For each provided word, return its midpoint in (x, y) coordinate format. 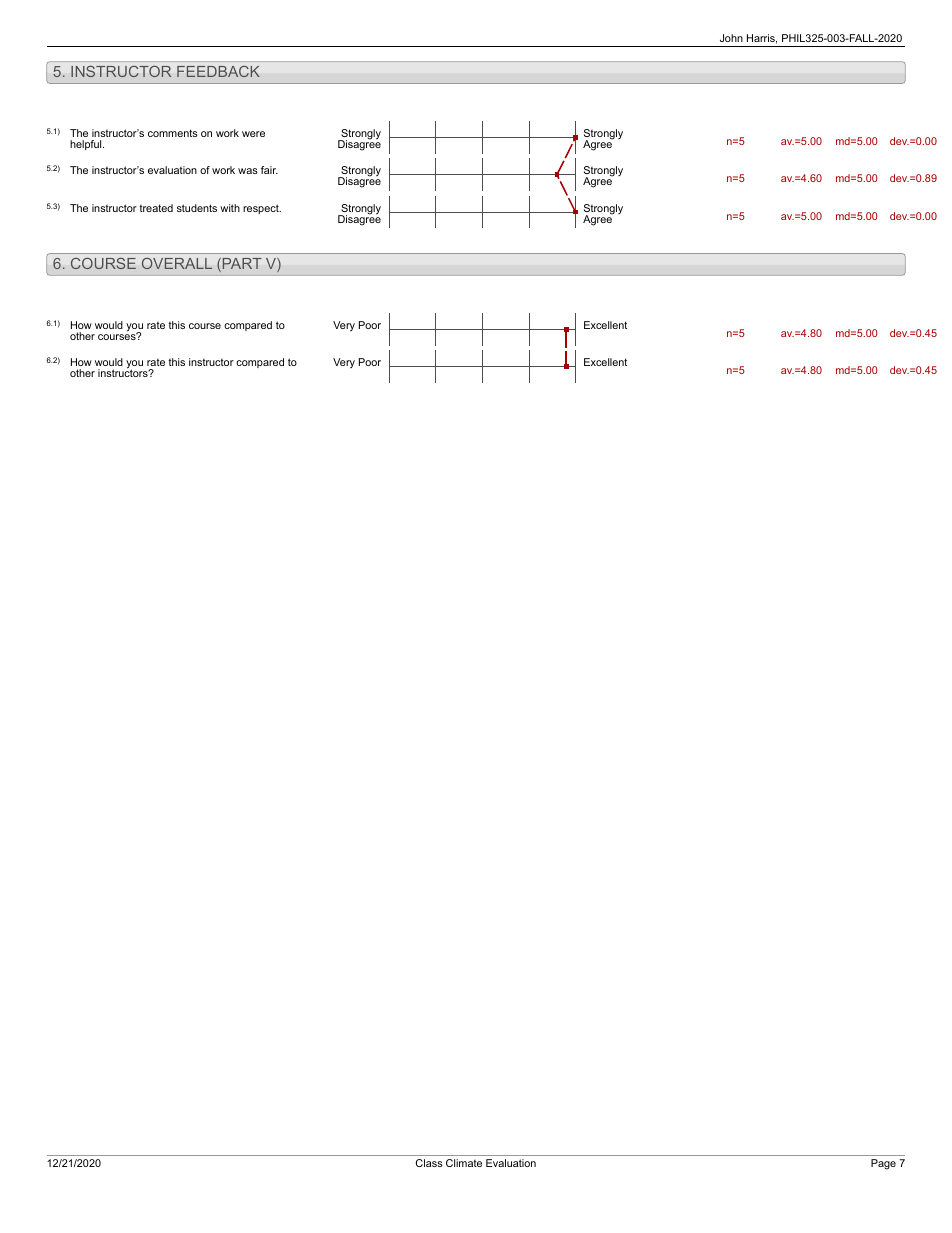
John (731, 38)
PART (241, 265)
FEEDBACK (218, 71)
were (253, 134)
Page (883, 1164)
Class (429, 1163)
